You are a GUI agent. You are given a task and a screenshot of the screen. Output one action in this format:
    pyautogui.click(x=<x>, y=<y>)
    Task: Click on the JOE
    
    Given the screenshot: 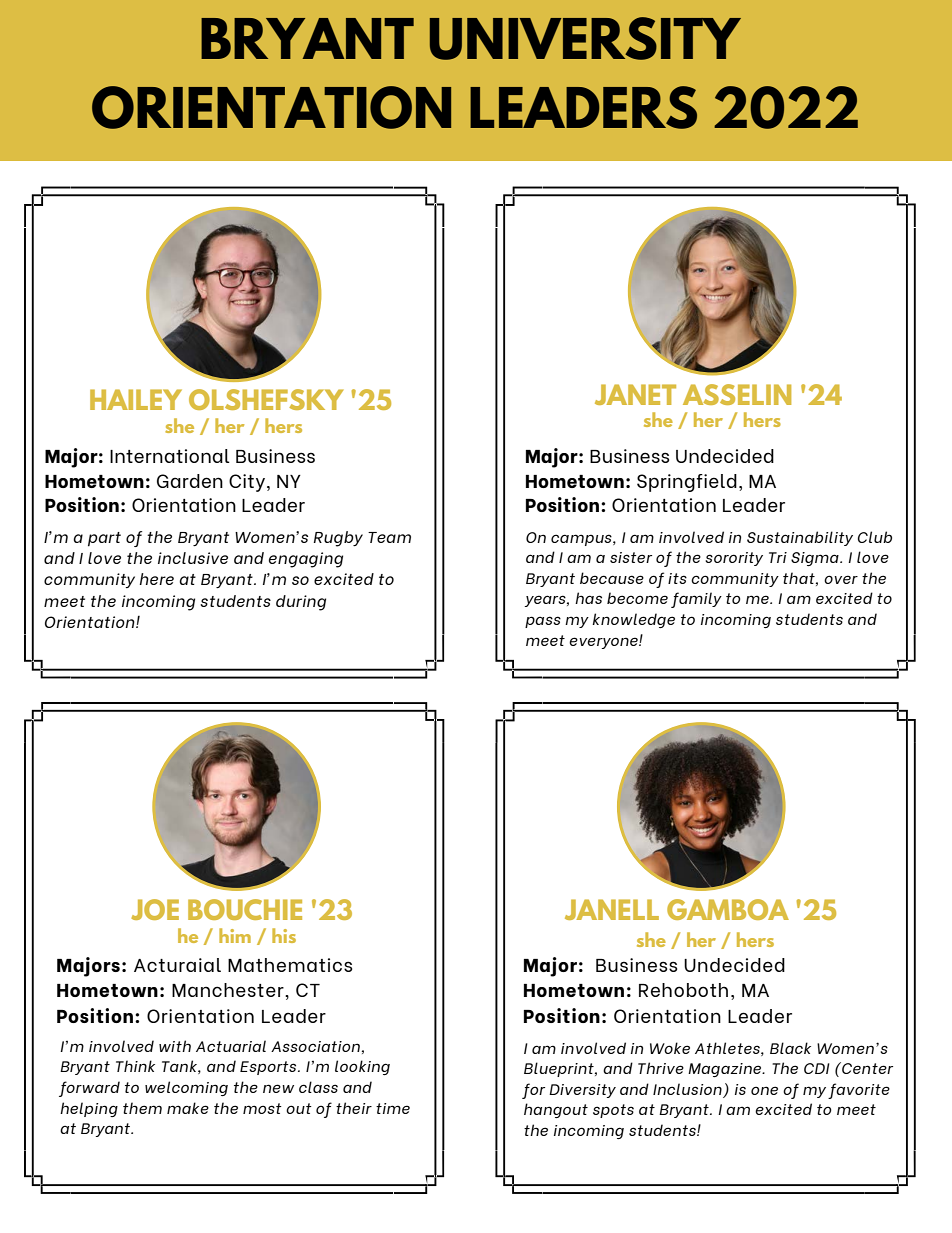 What is the action you would take?
    pyautogui.click(x=155, y=909)
